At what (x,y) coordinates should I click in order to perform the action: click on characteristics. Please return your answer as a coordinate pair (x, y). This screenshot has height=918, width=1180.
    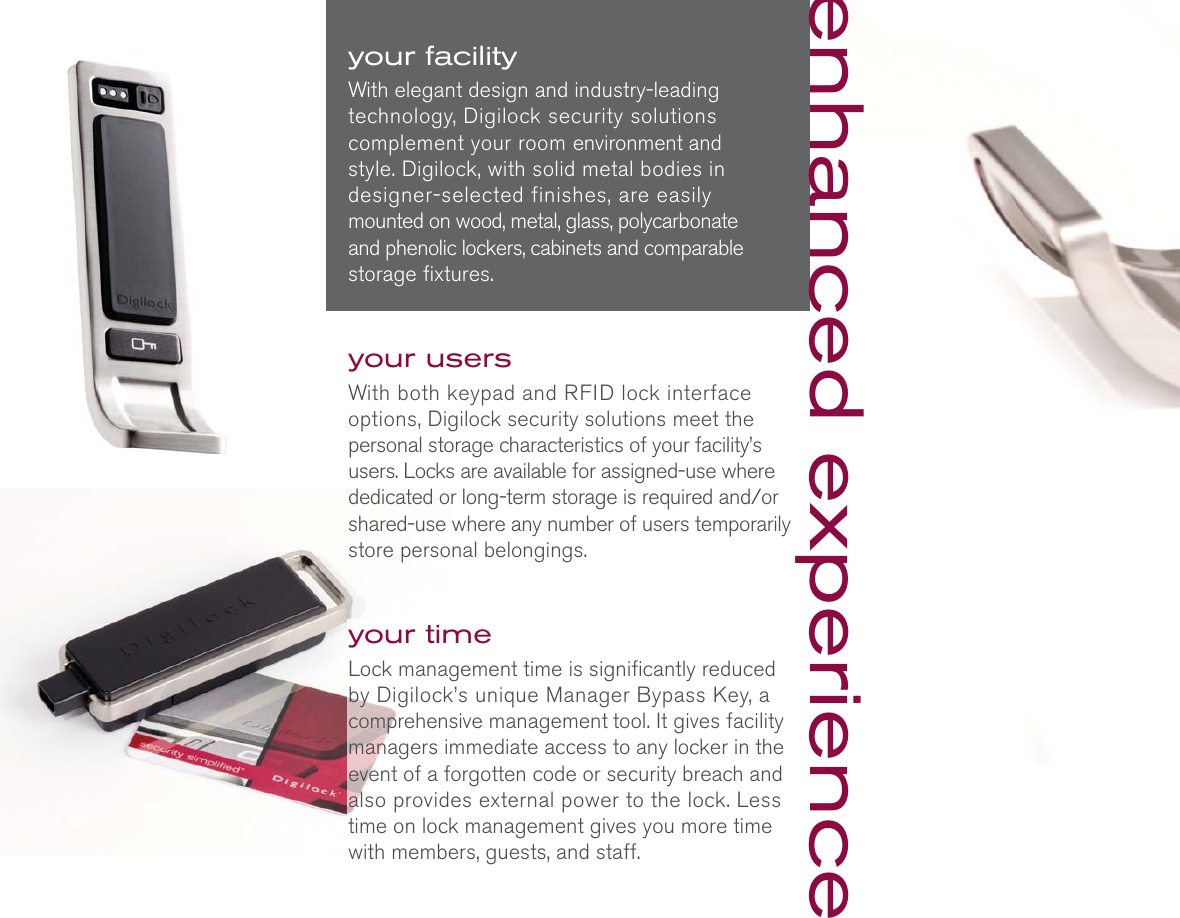
    Looking at the image, I should click on (561, 444).
